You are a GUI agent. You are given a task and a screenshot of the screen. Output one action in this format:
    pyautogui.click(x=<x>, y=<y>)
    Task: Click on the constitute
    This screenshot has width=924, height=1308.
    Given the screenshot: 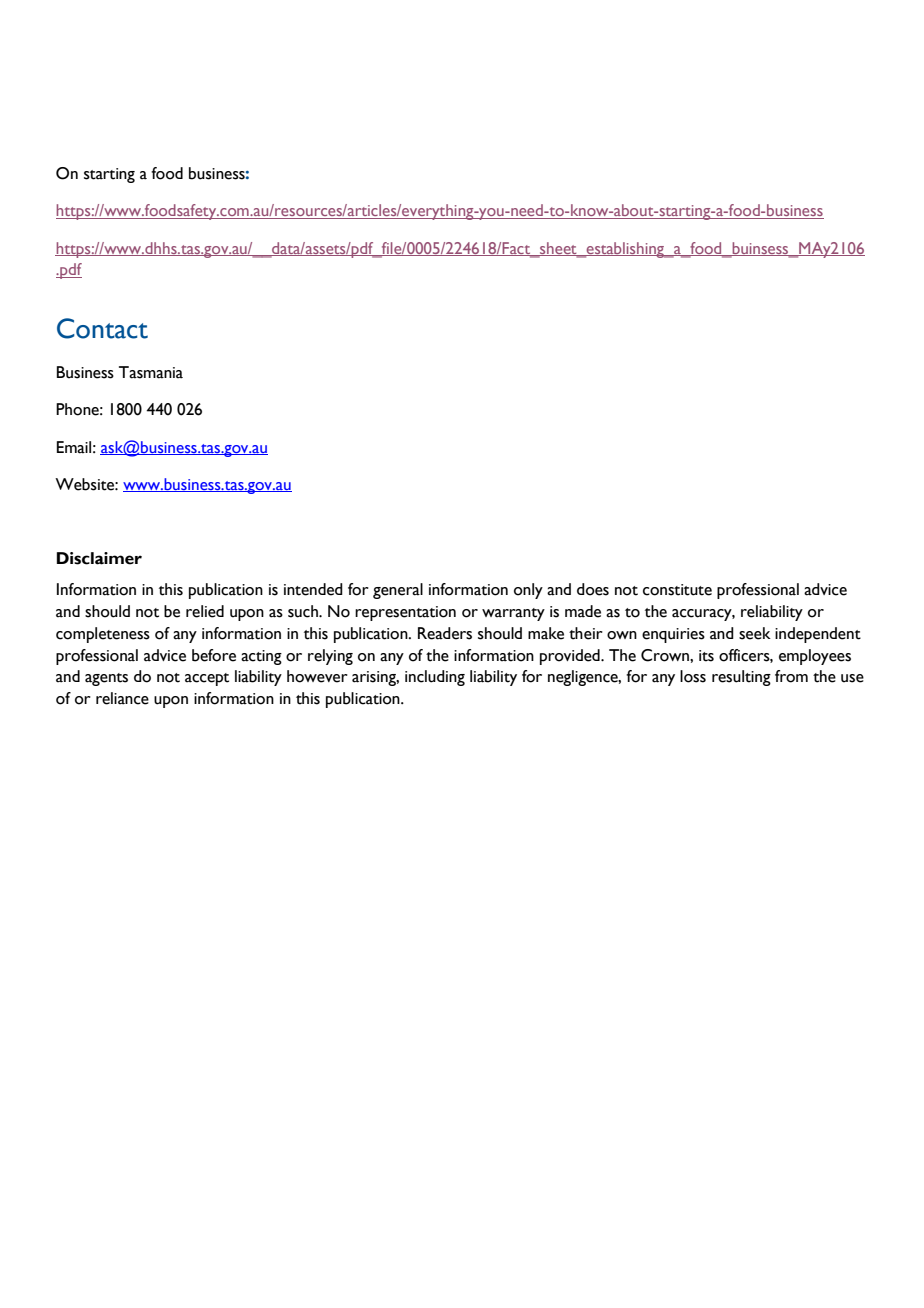 What is the action you would take?
    pyautogui.click(x=677, y=590)
